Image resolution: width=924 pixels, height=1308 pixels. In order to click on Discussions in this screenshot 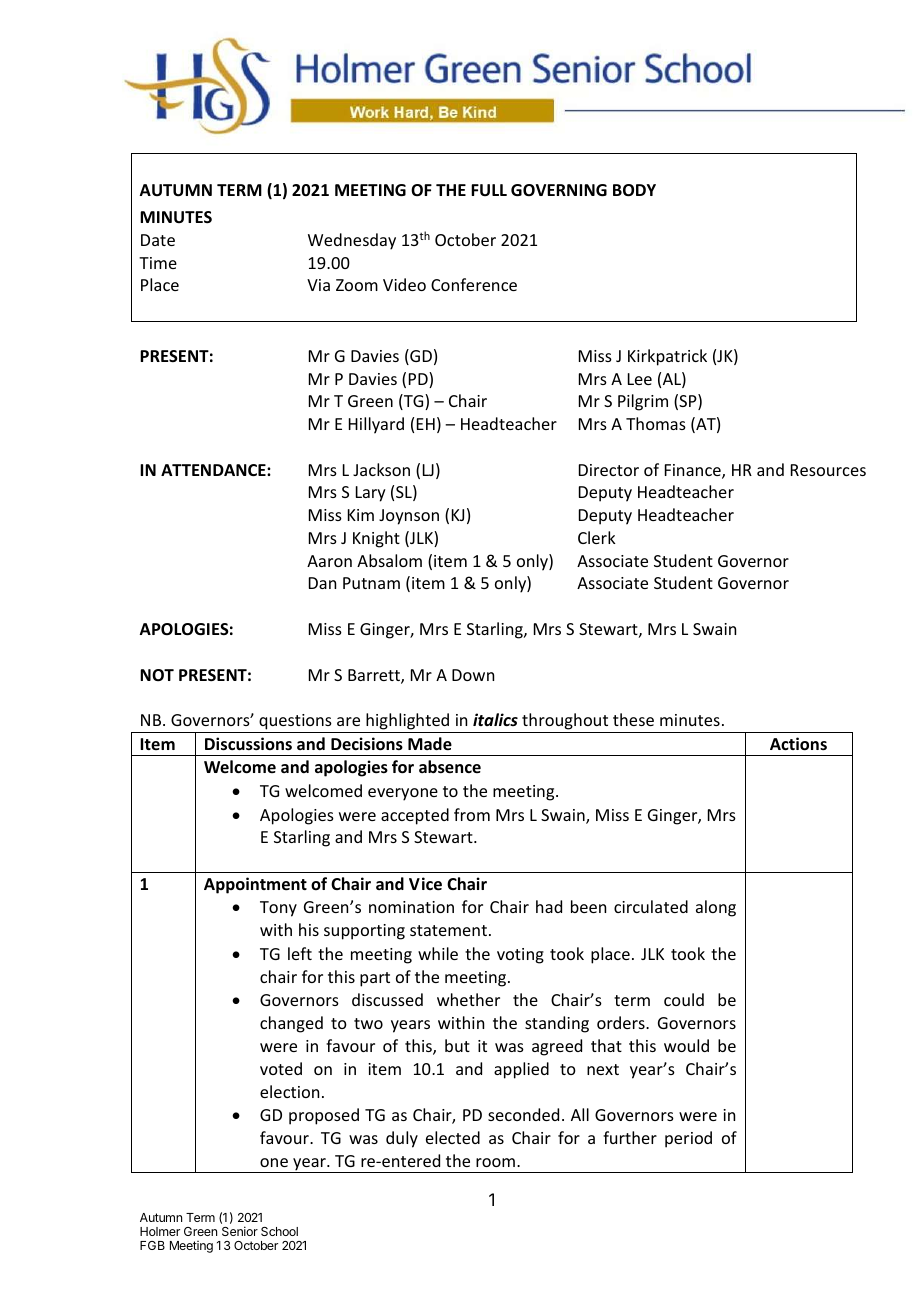, I will do `click(248, 744)`.
